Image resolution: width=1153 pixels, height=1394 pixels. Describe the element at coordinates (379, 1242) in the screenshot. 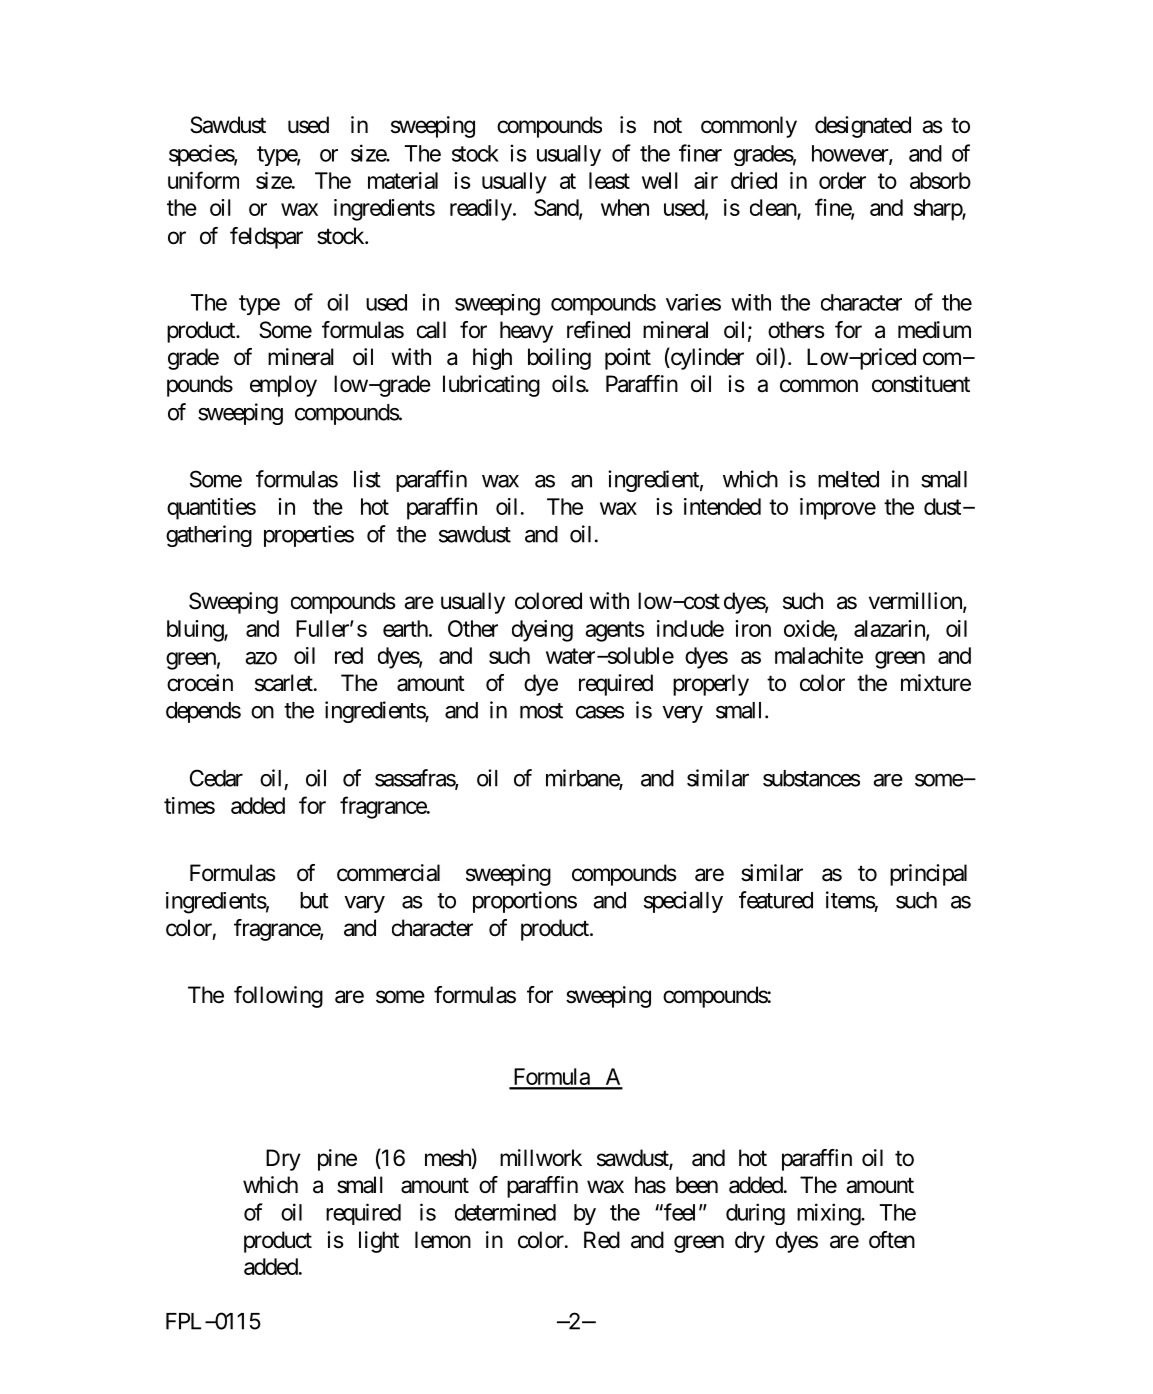

I see `light` at that location.
